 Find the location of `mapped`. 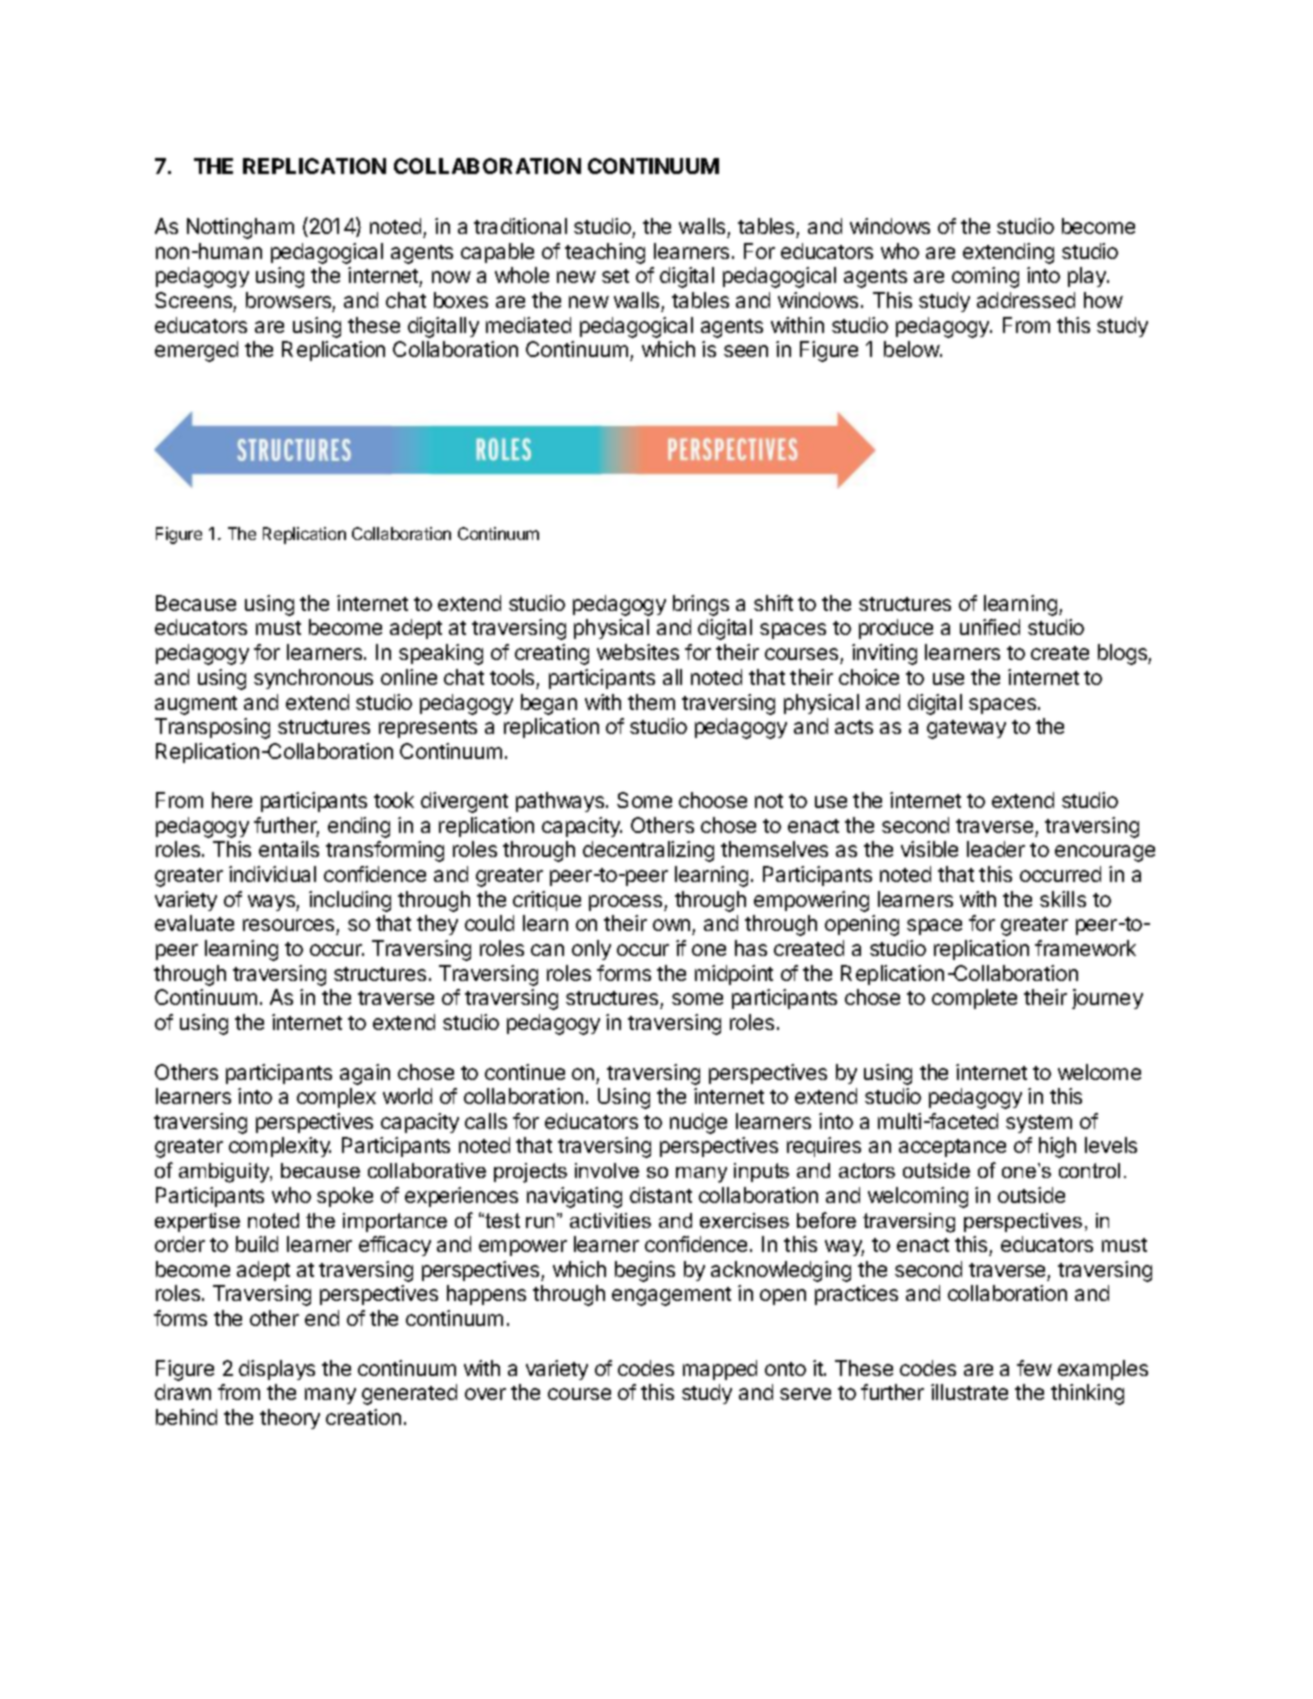

mapped is located at coordinates (720, 1370).
